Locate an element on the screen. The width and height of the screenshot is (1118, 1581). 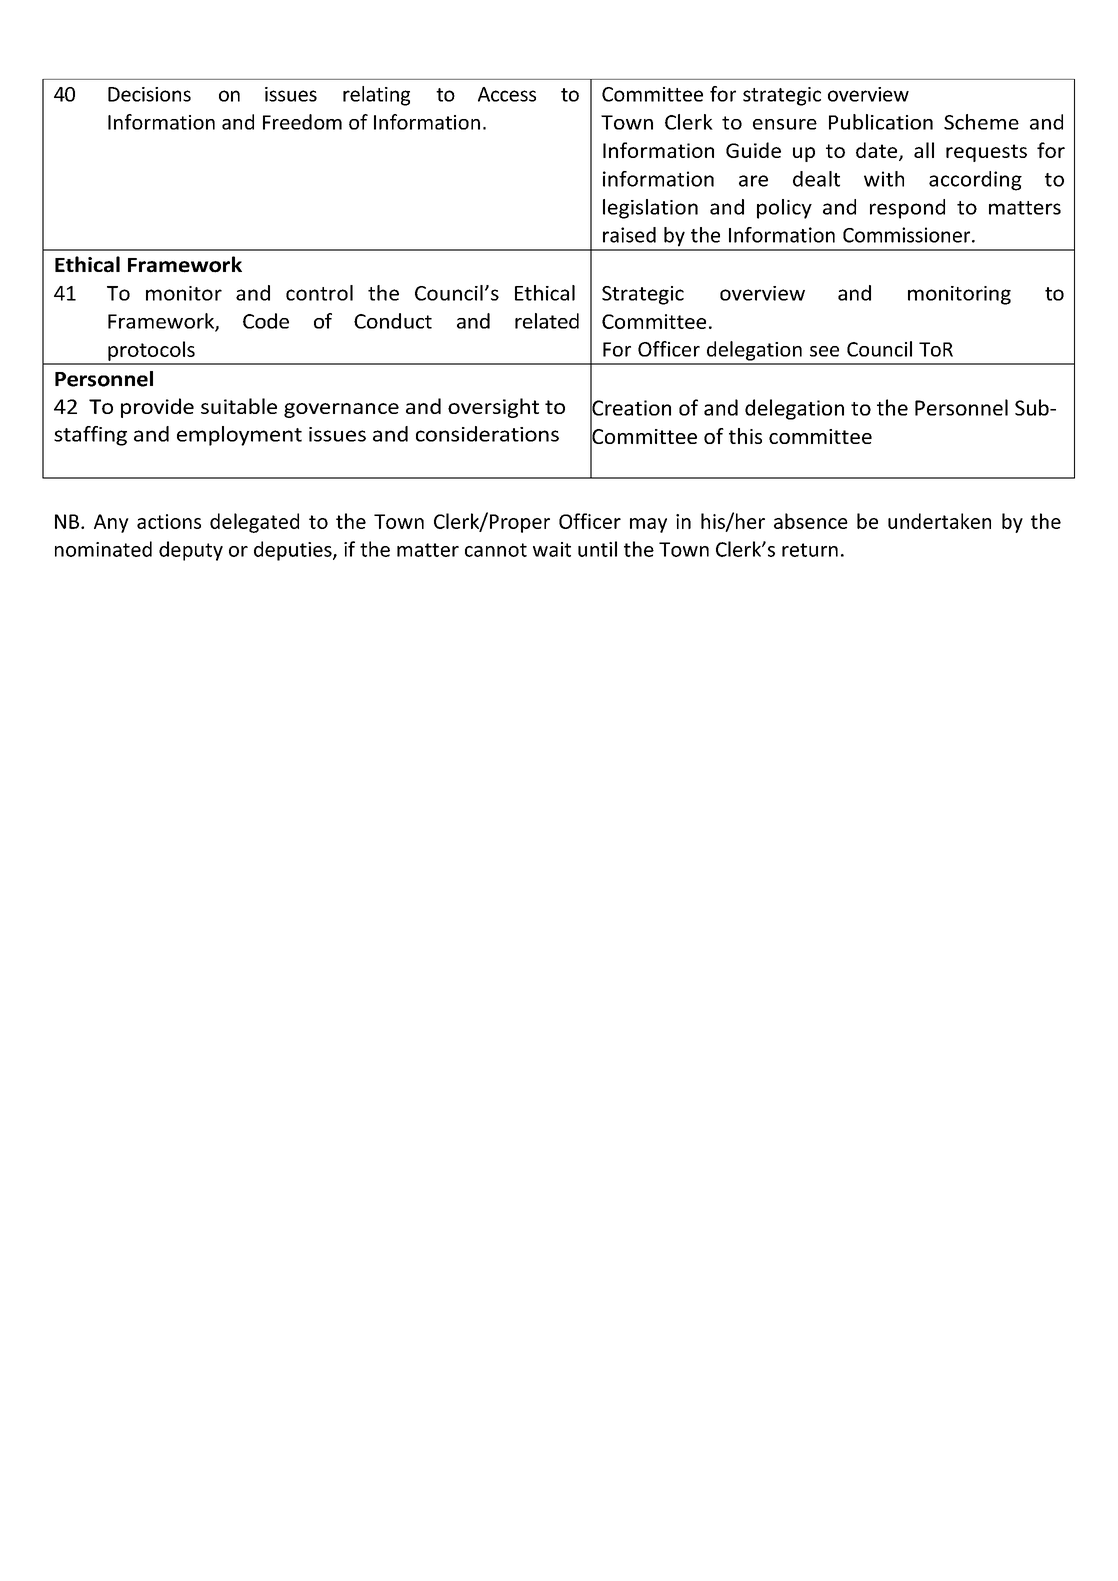
Code is located at coordinates (266, 321).
